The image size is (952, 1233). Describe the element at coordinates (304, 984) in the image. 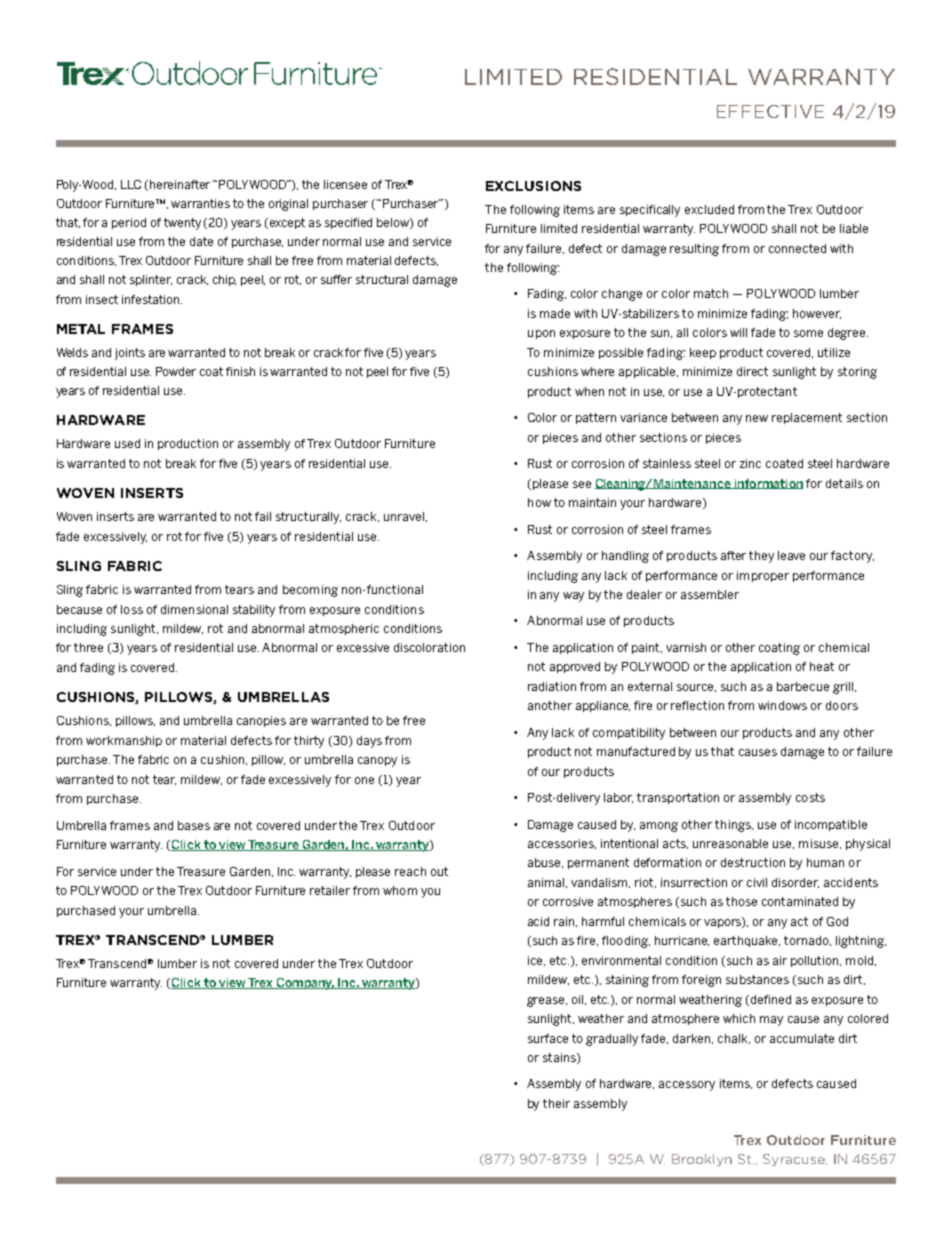

I see `Company` at that location.
